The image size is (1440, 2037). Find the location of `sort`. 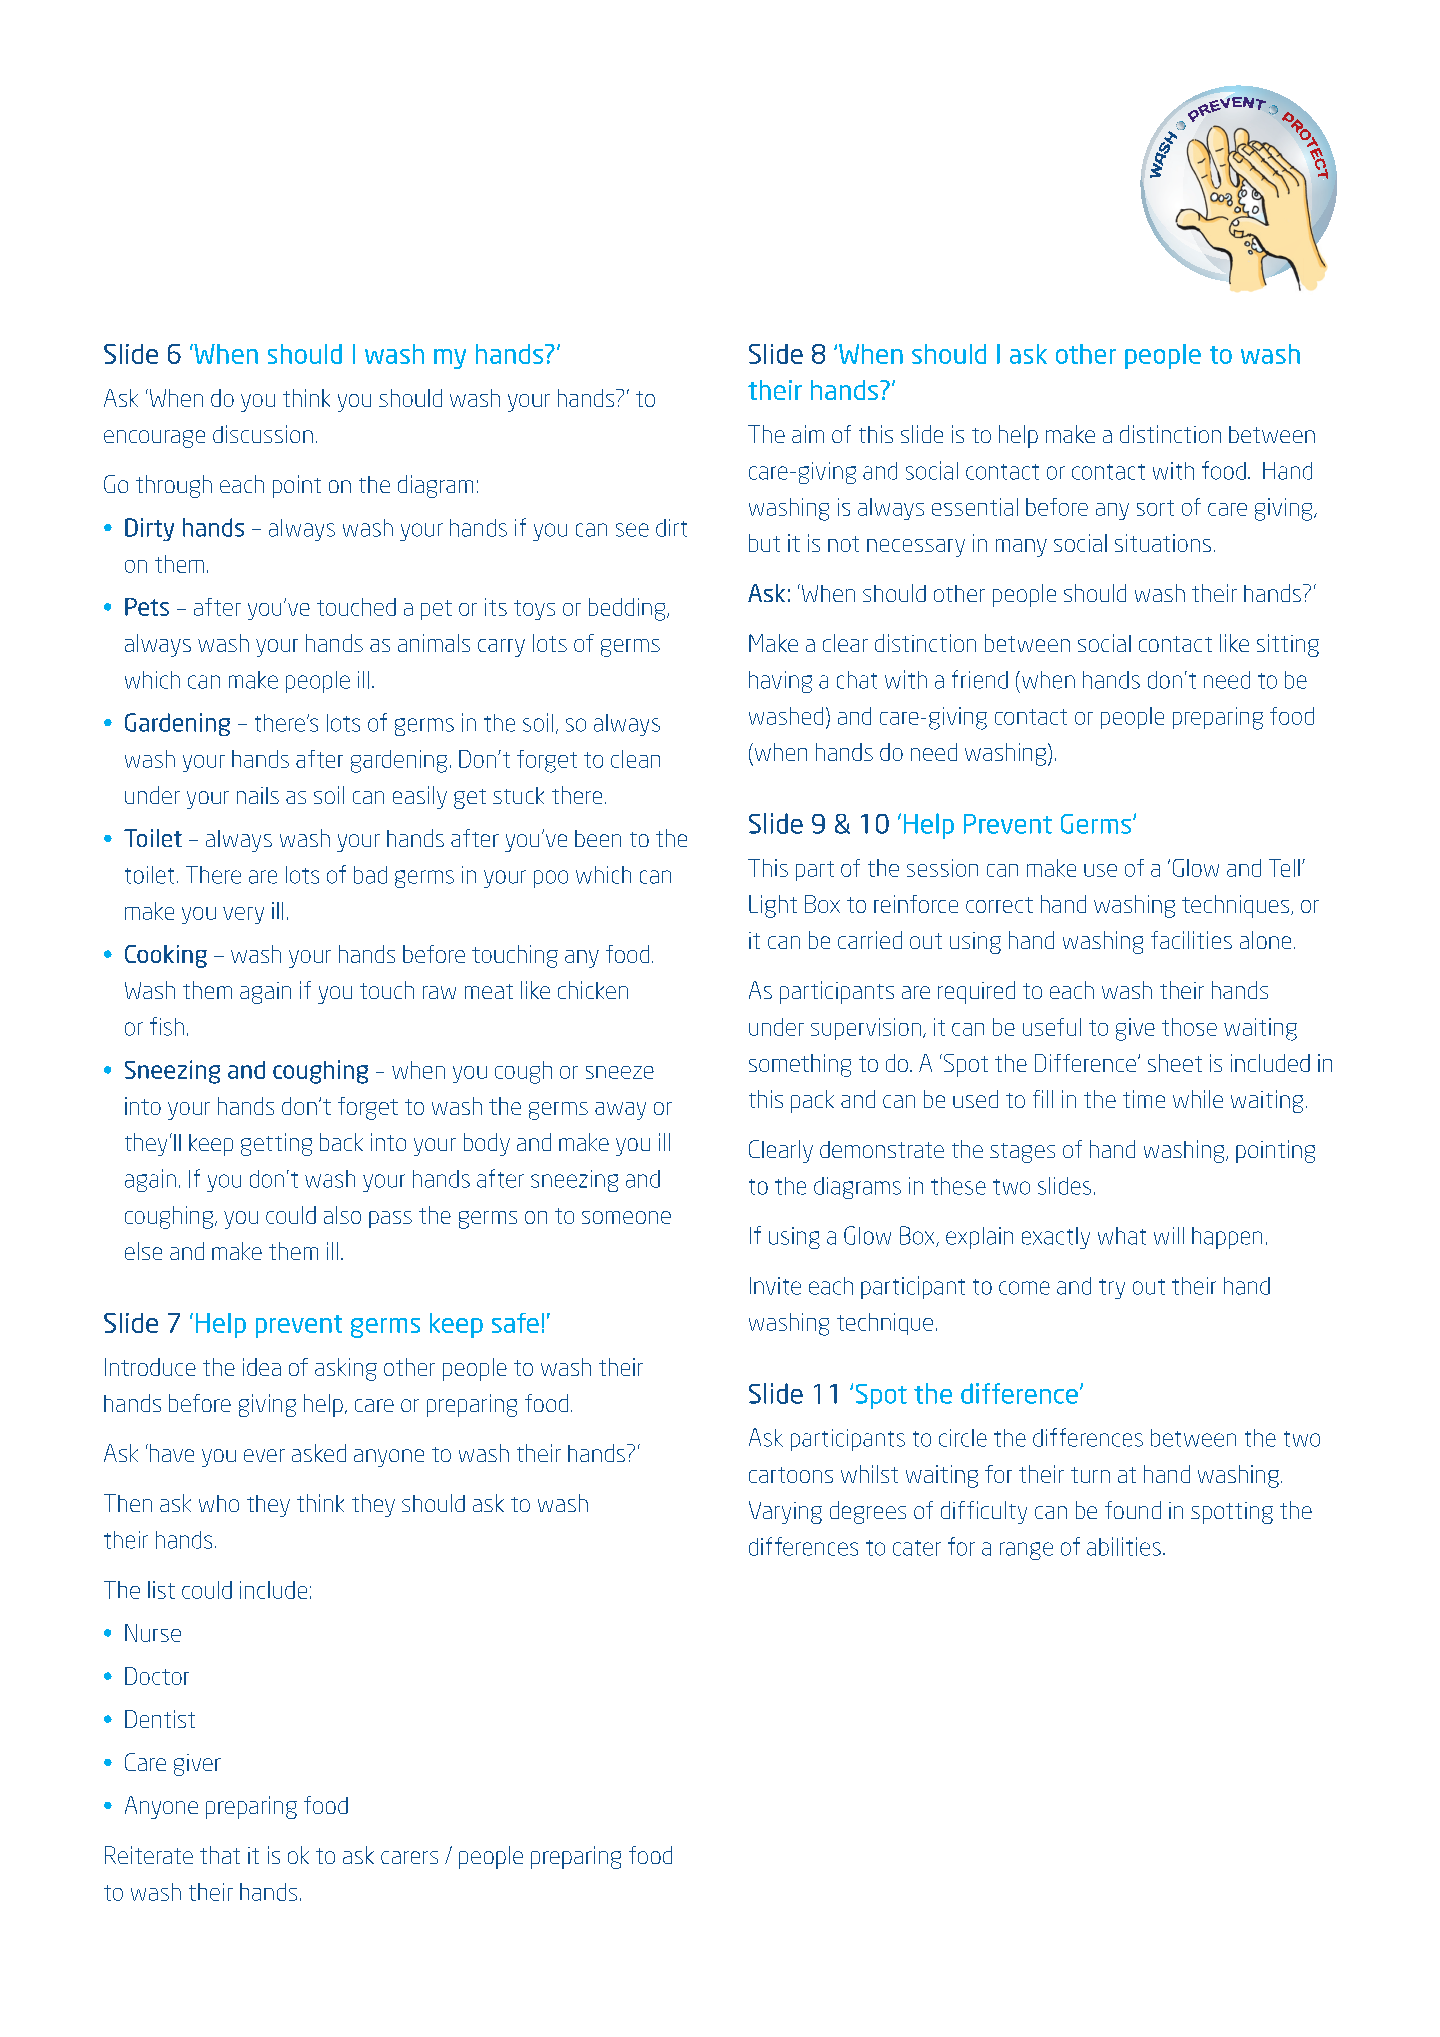

sort is located at coordinates (1155, 508).
